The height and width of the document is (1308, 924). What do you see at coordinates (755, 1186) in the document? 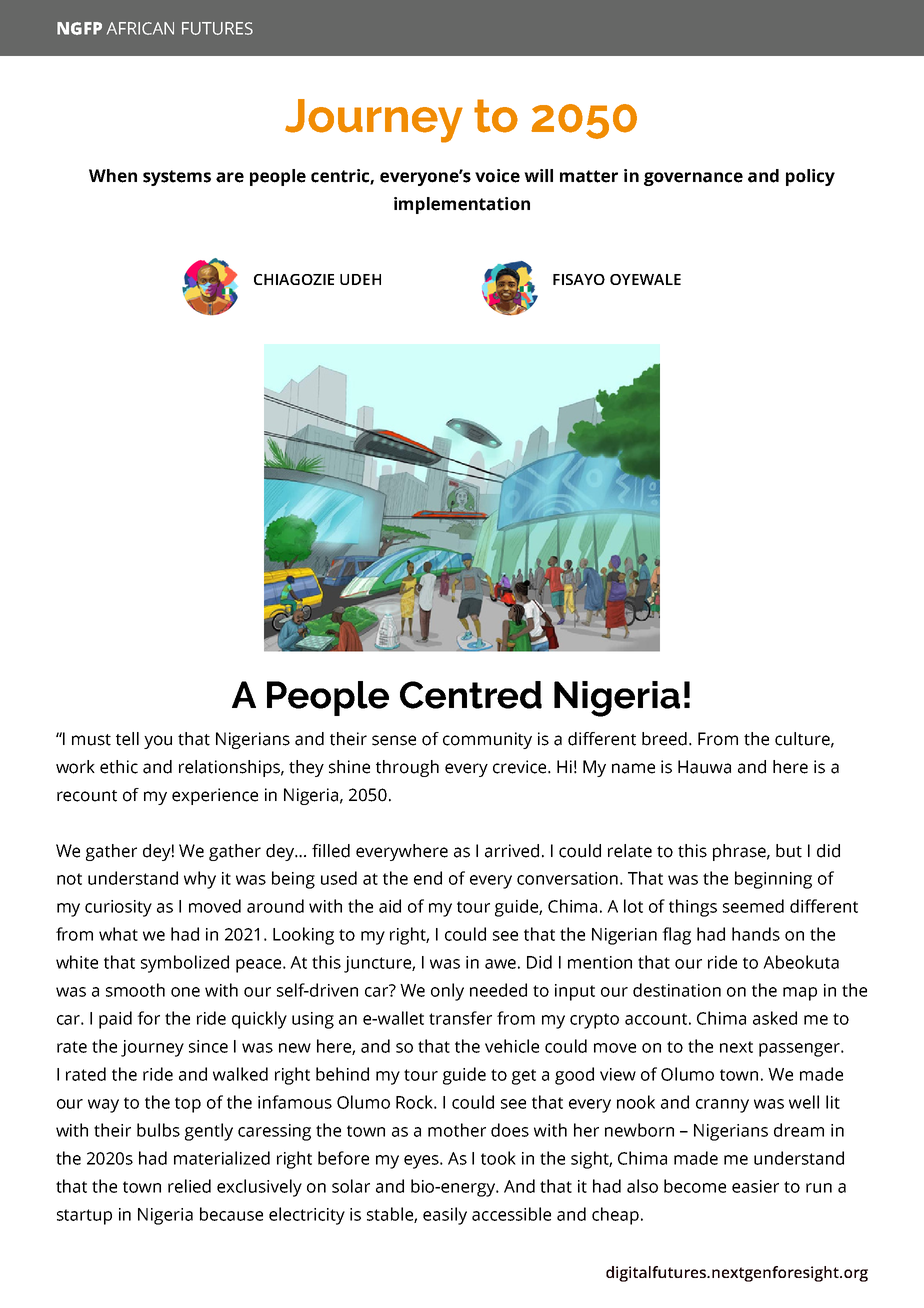
I see `easier` at bounding box center [755, 1186].
